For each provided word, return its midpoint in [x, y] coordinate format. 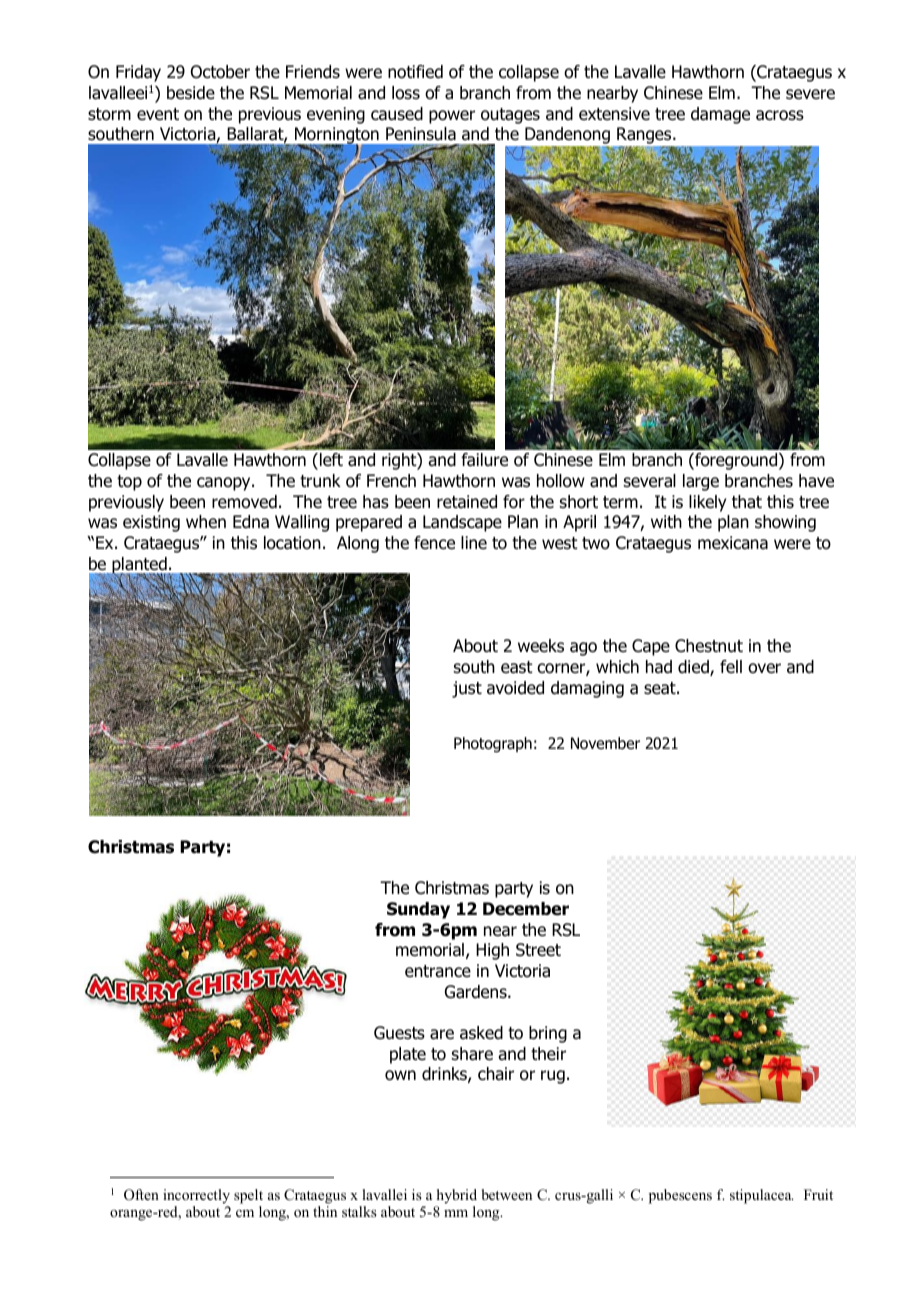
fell [731, 667]
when [206, 522]
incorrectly [196, 1196]
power [452, 117]
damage [720, 115]
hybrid [457, 1196]
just [467, 689]
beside [191, 93]
